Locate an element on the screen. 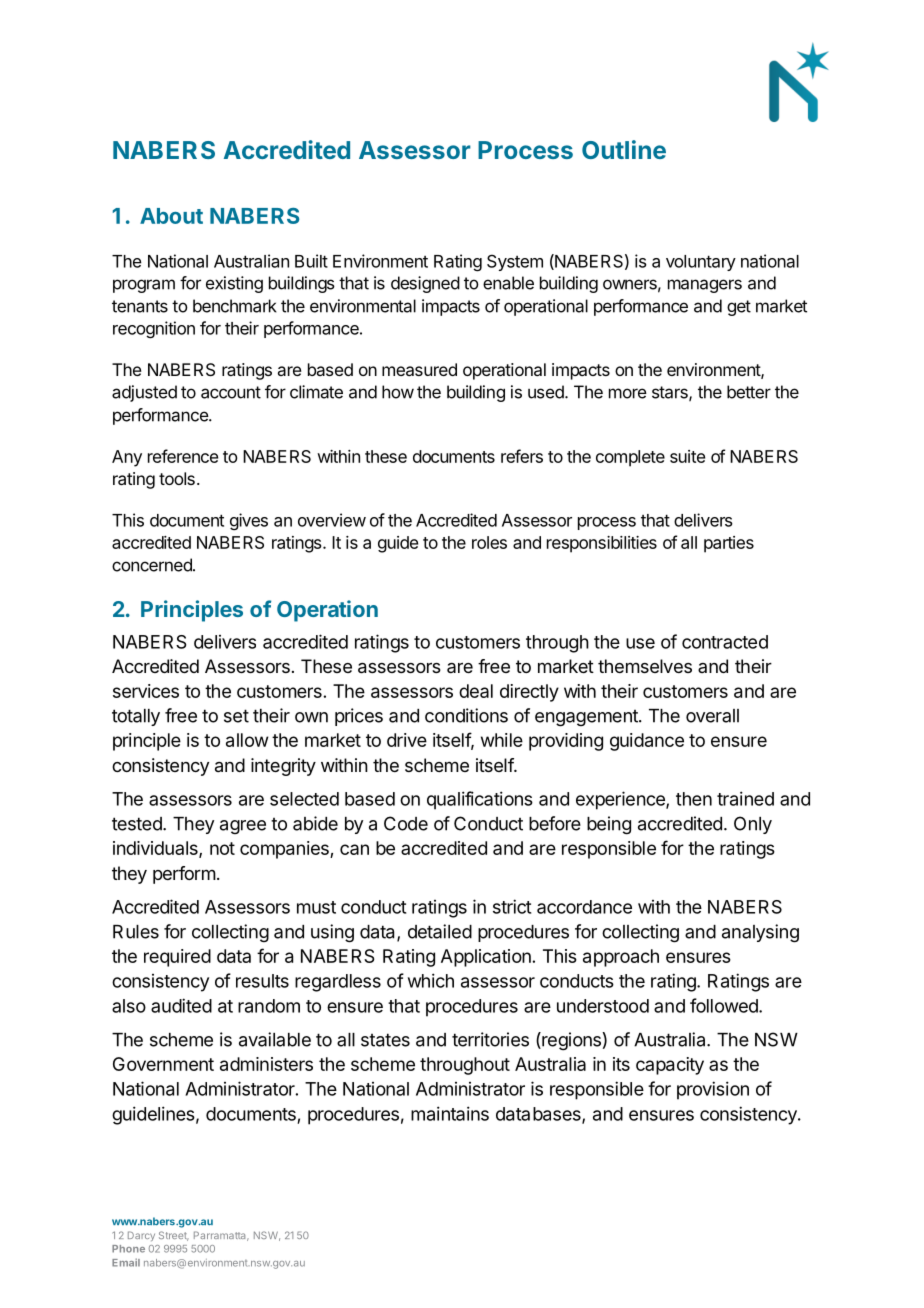 This screenshot has height=1308, width=924. measured is located at coordinates (419, 369).
